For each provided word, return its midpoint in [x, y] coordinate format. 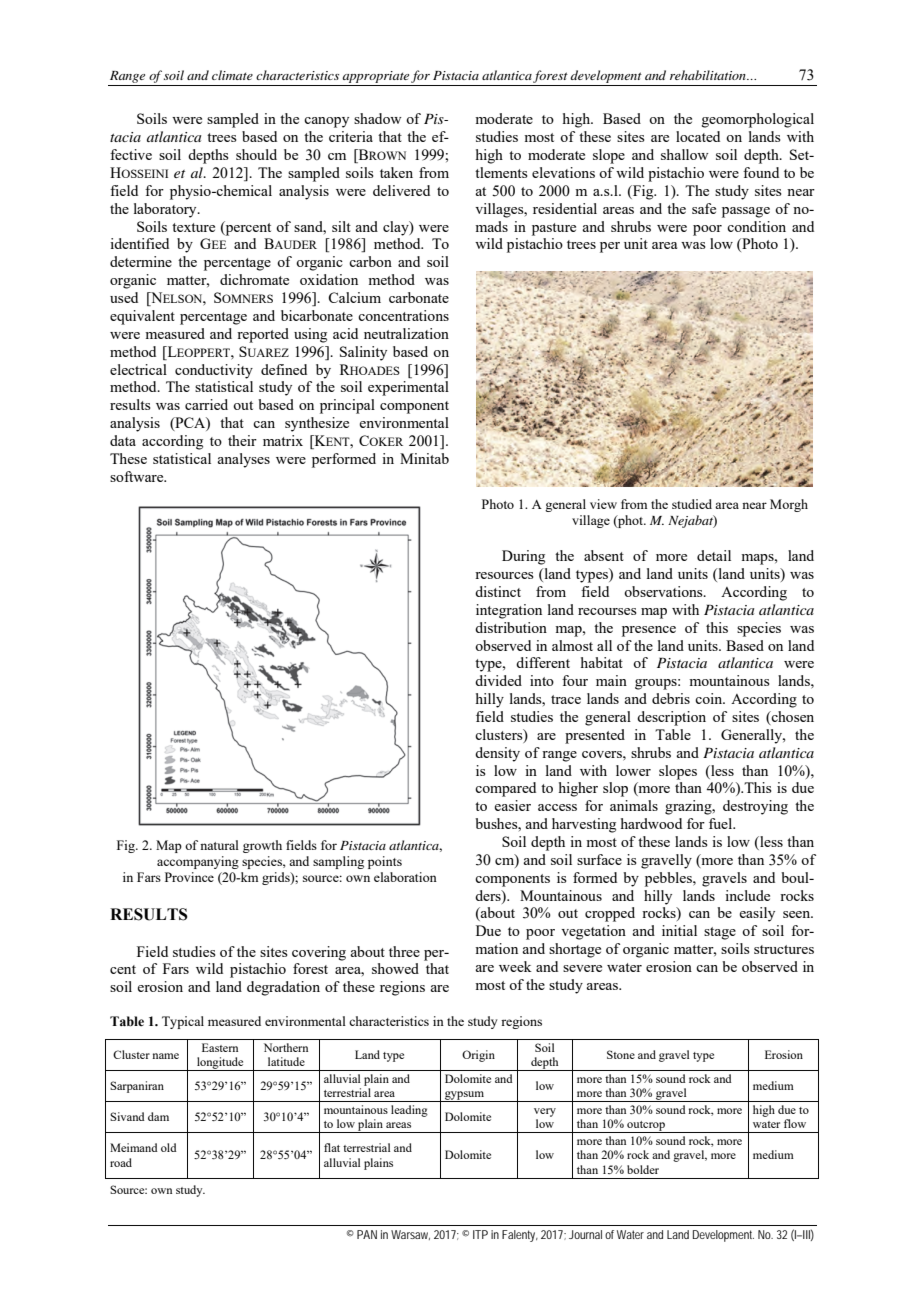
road [121, 1162]
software [138, 476]
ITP [480, 1234]
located [698, 136]
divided [498, 680]
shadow [378, 118]
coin [710, 698]
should [256, 154]
